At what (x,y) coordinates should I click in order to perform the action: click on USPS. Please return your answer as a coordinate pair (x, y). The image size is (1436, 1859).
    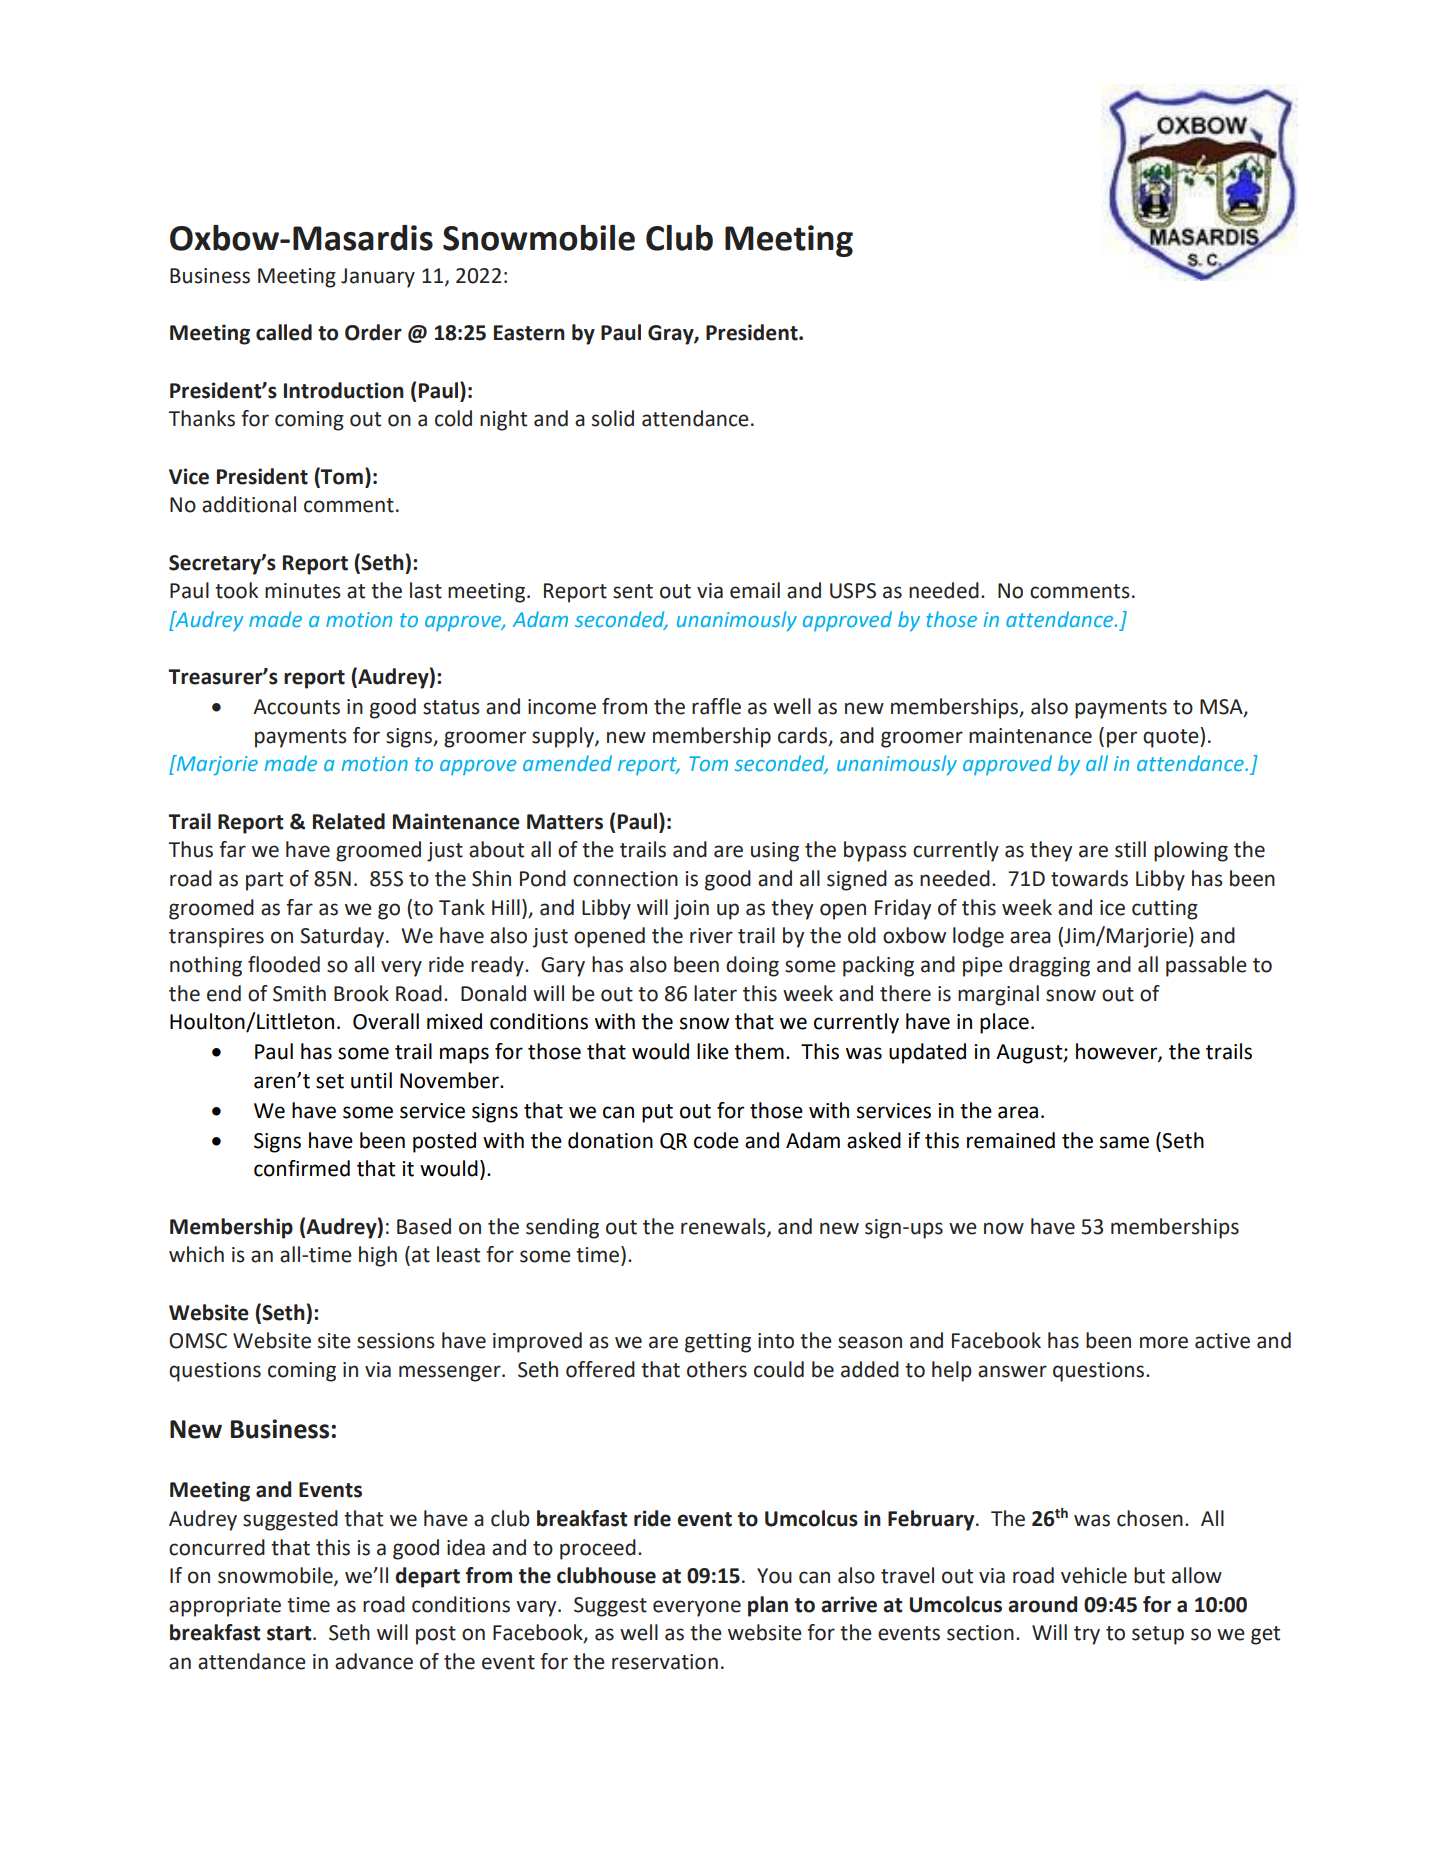
    Looking at the image, I should click on (853, 591).
